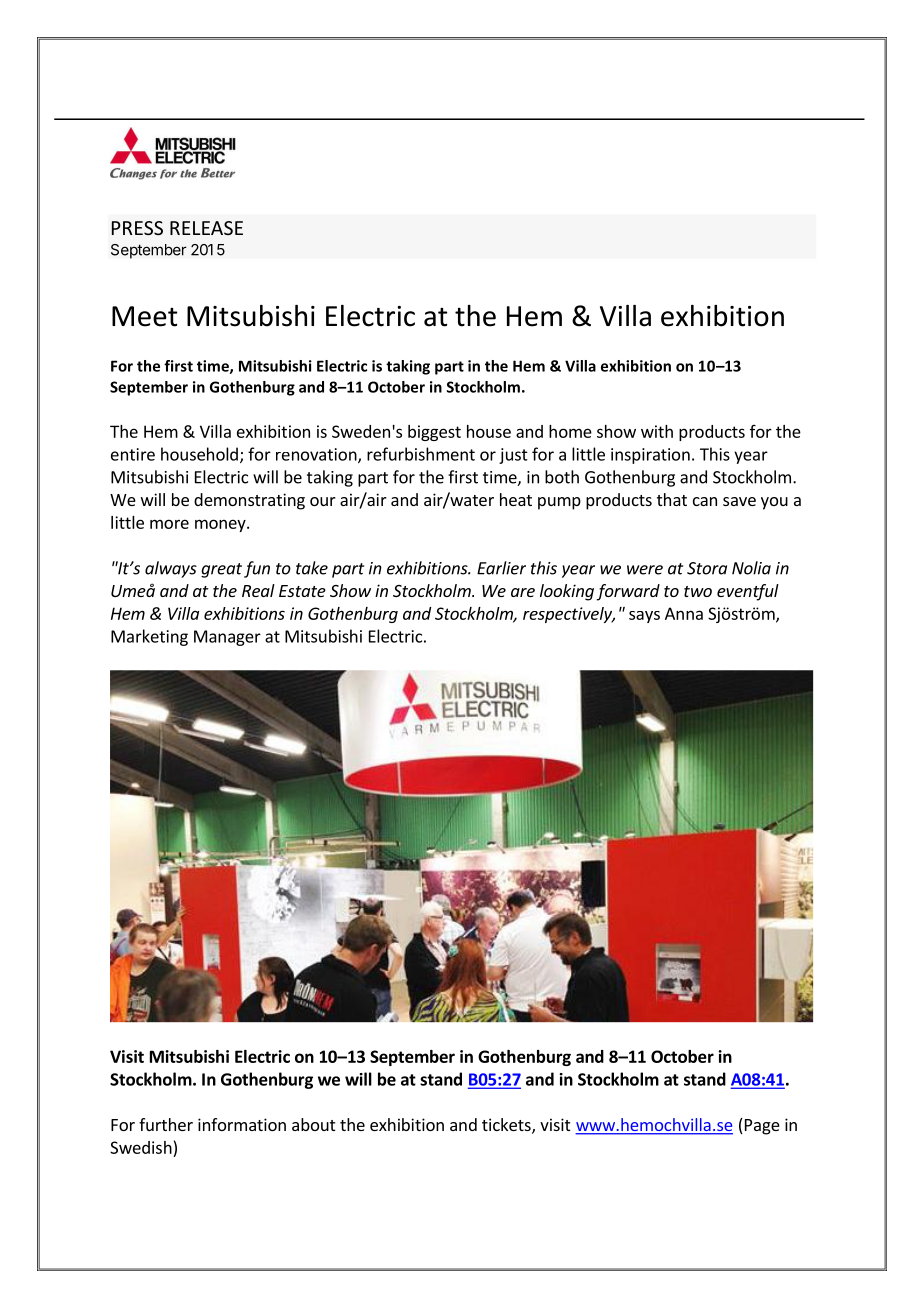  Describe the element at coordinates (684, 613) in the screenshot. I see `Anna` at that location.
